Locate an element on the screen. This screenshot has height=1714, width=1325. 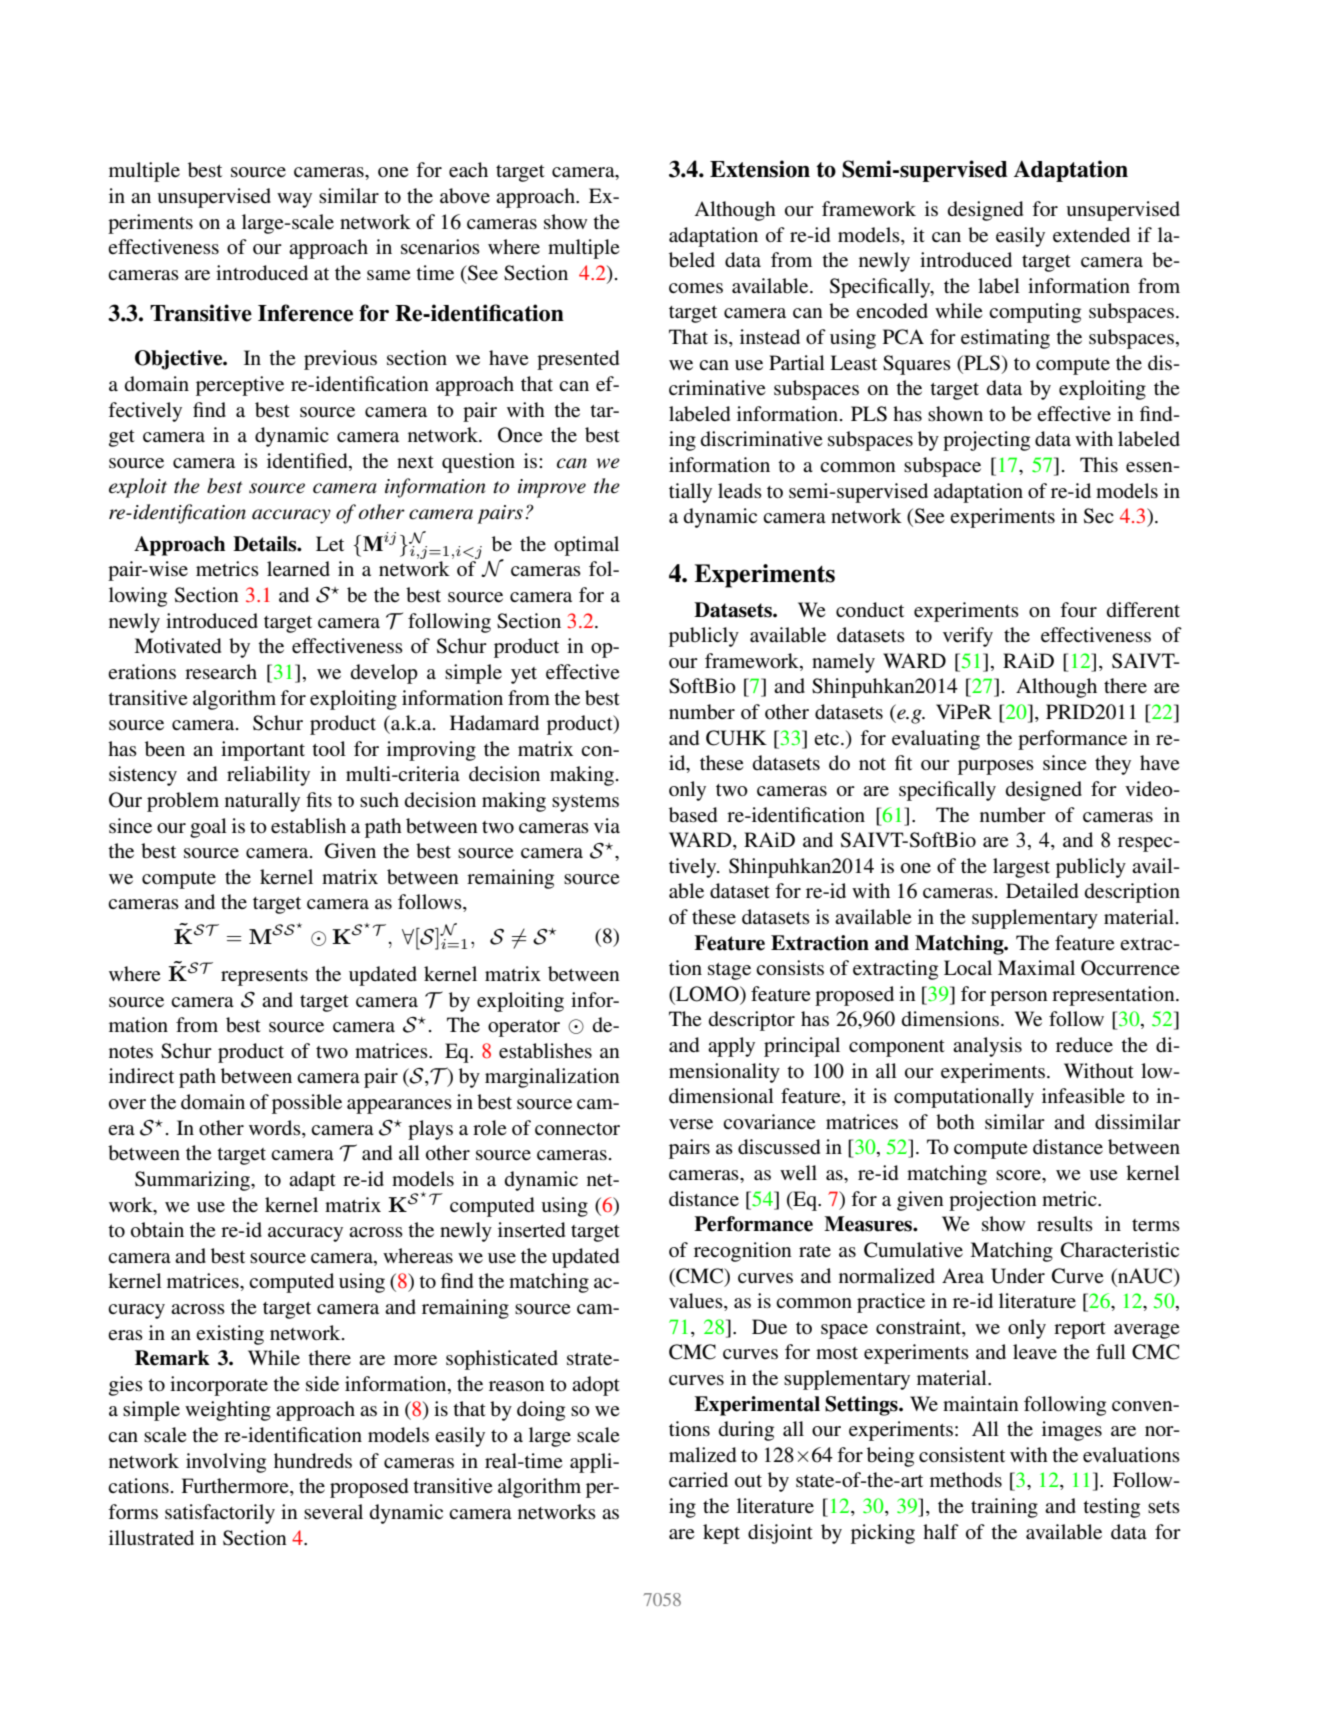
Details is located at coordinates (266, 544).
